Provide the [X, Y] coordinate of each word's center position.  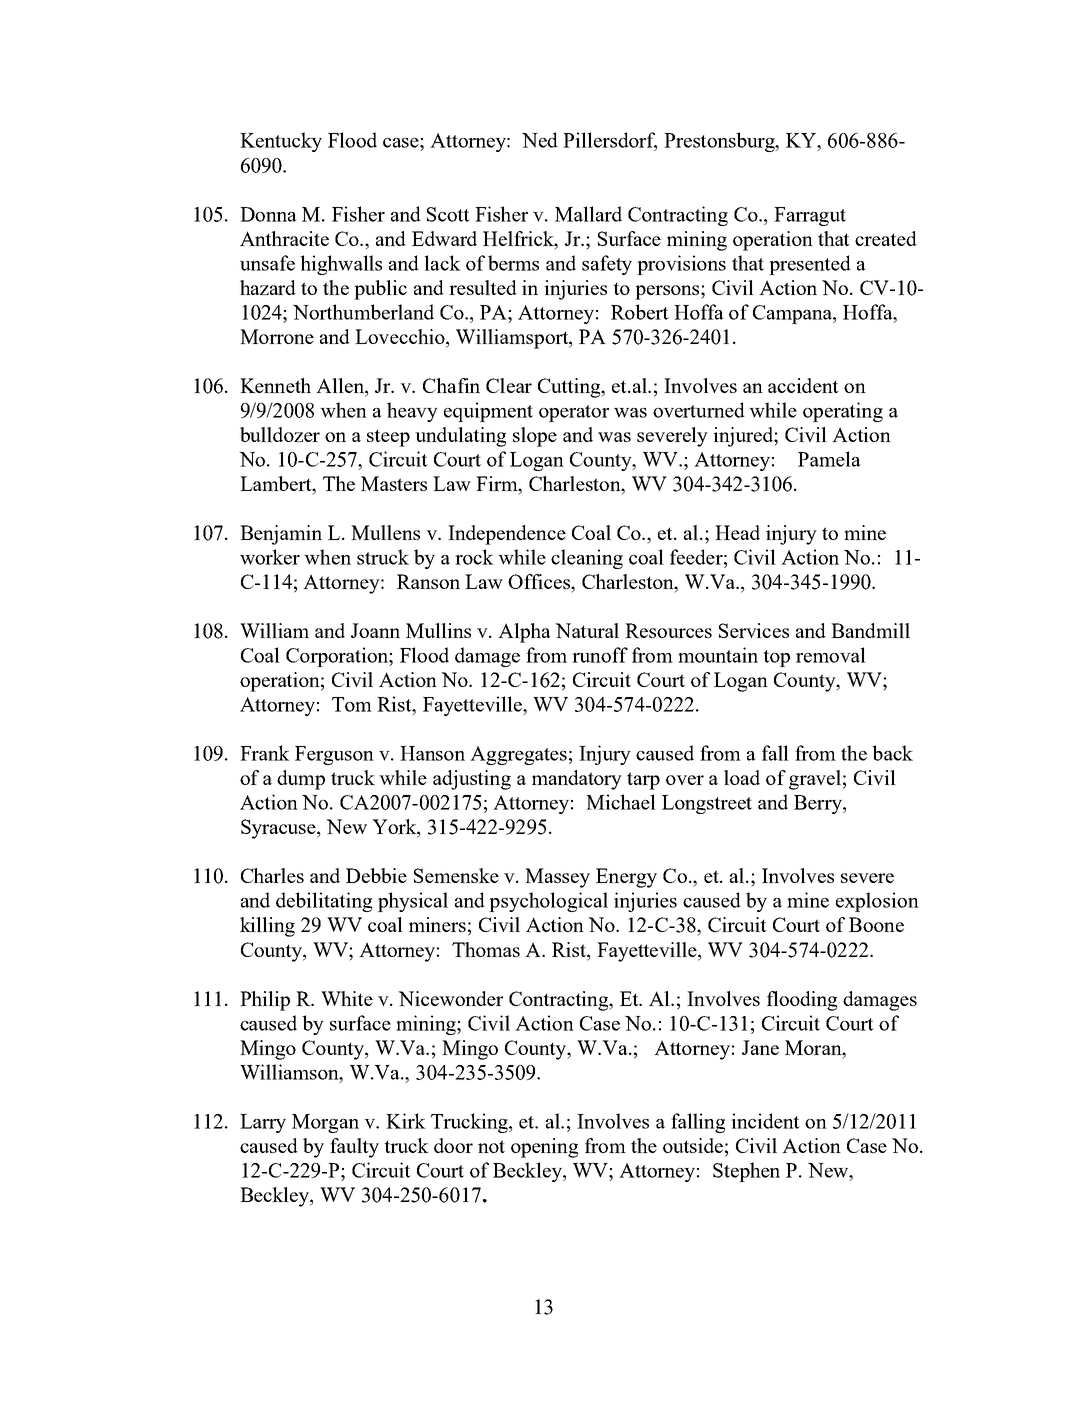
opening [544, 1148]
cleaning [587, 559]
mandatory [577, 780]
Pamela [829, 459]
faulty [354, 1148]
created [886, 238]
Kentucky [281, 142]
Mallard [588, 214]
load [742, 777]
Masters [394, 483]
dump [301, 780]
